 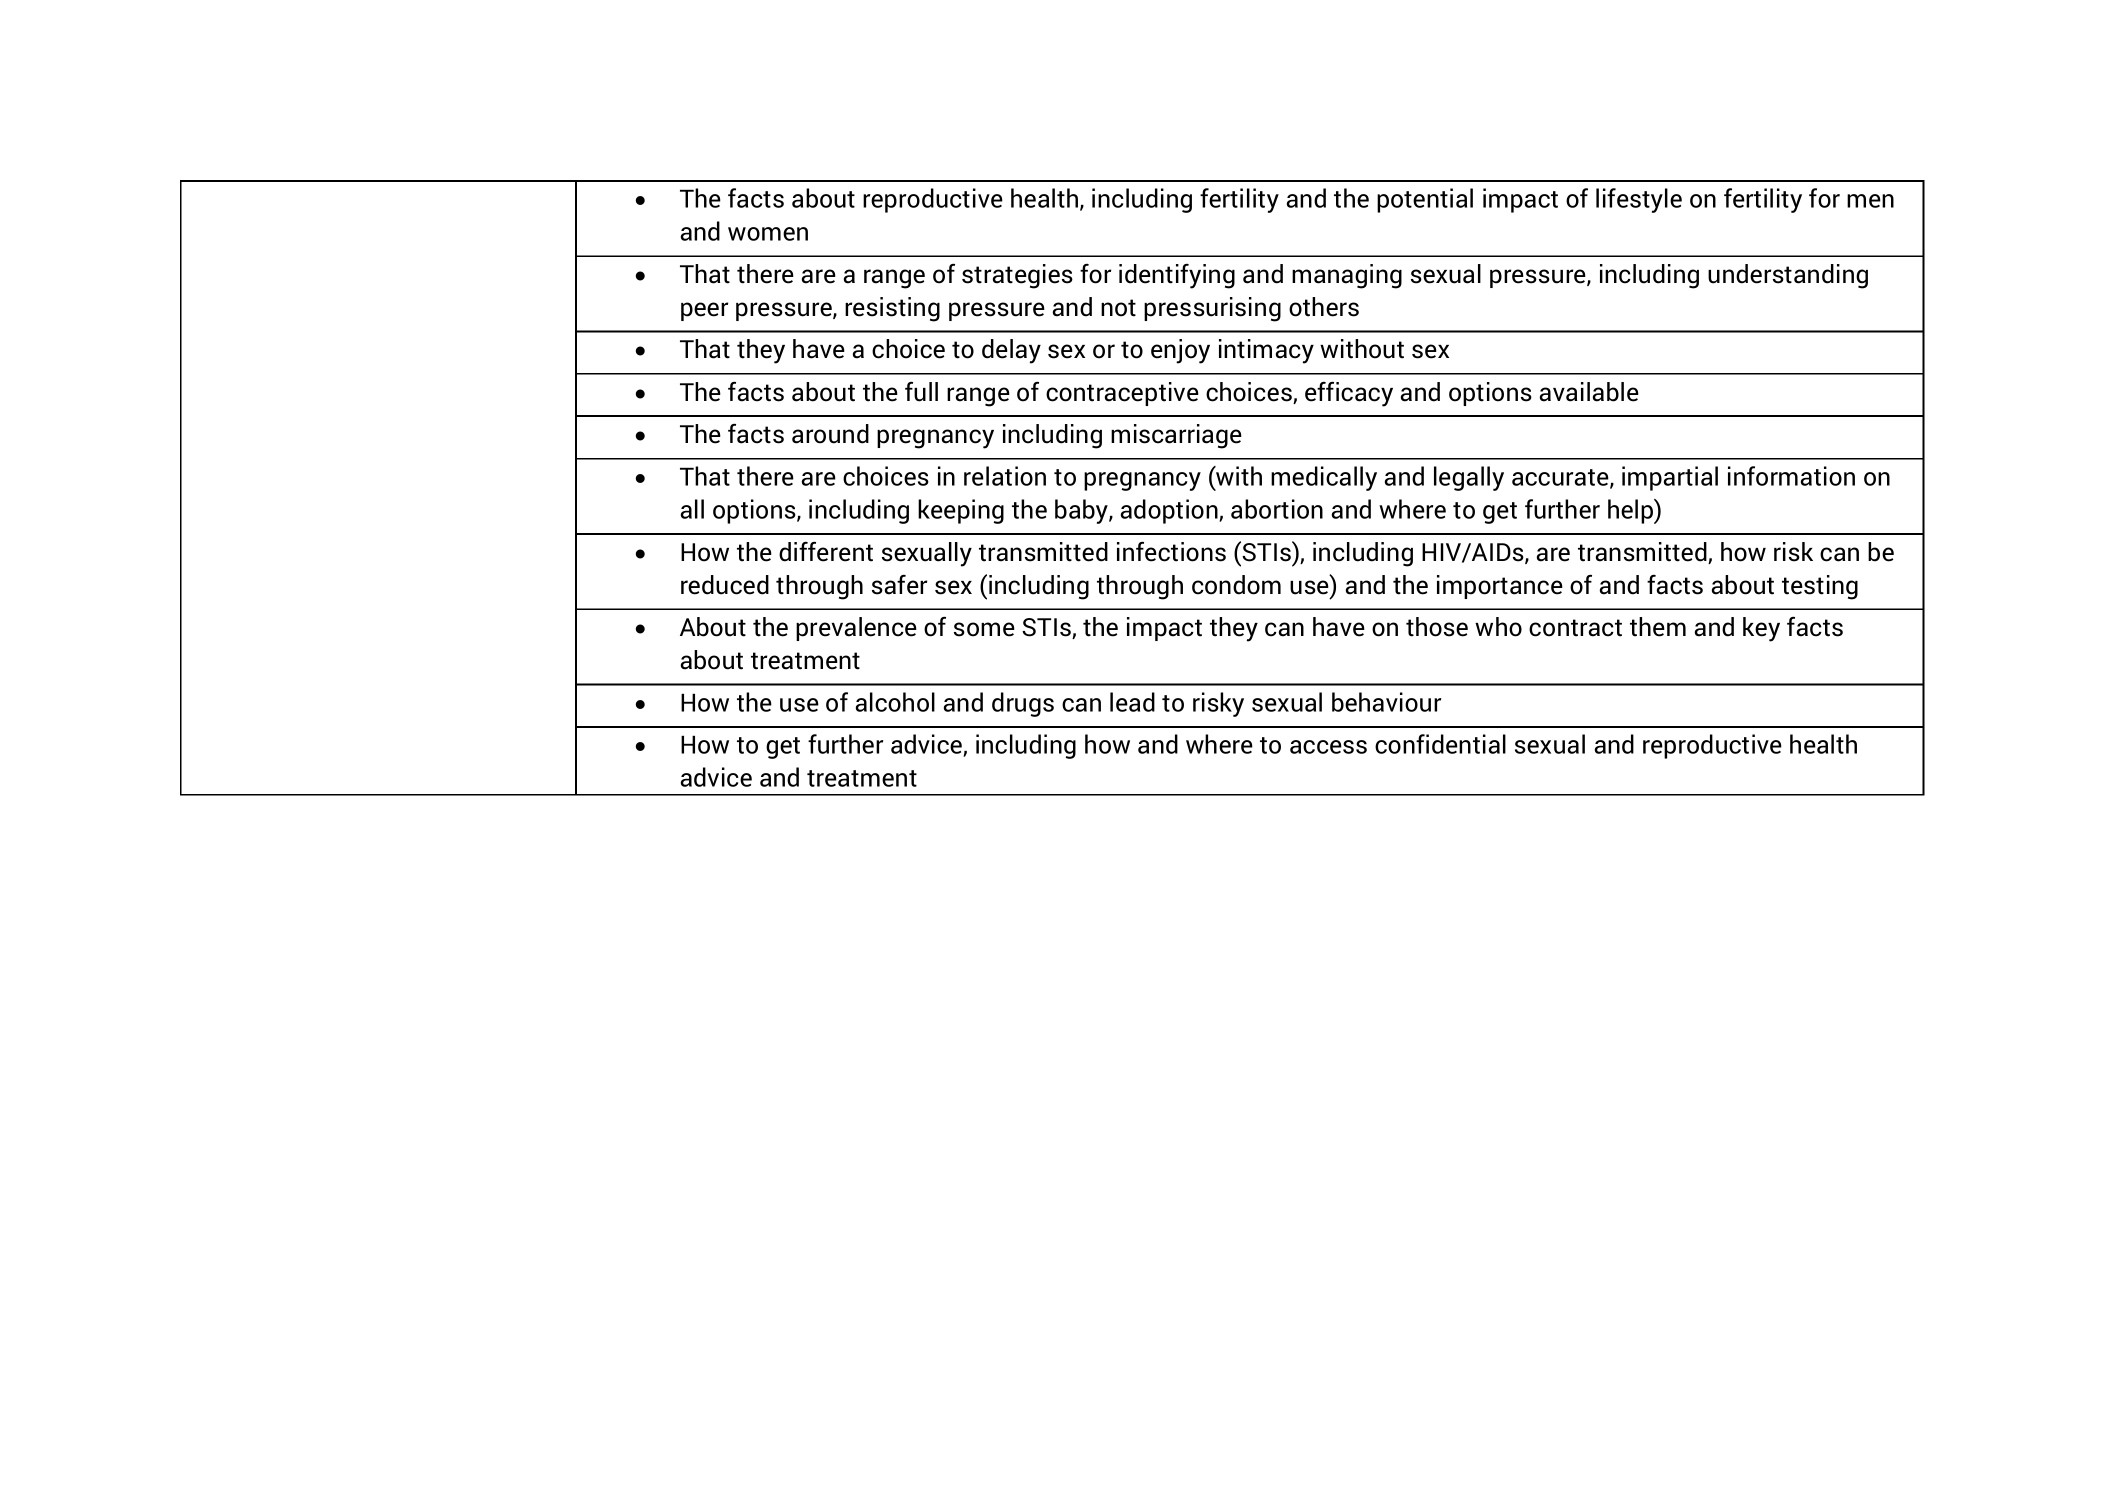 What do you see at coordinates (895, 702) in the document?
I see `alcohol` at bounding box center [895, 702].
